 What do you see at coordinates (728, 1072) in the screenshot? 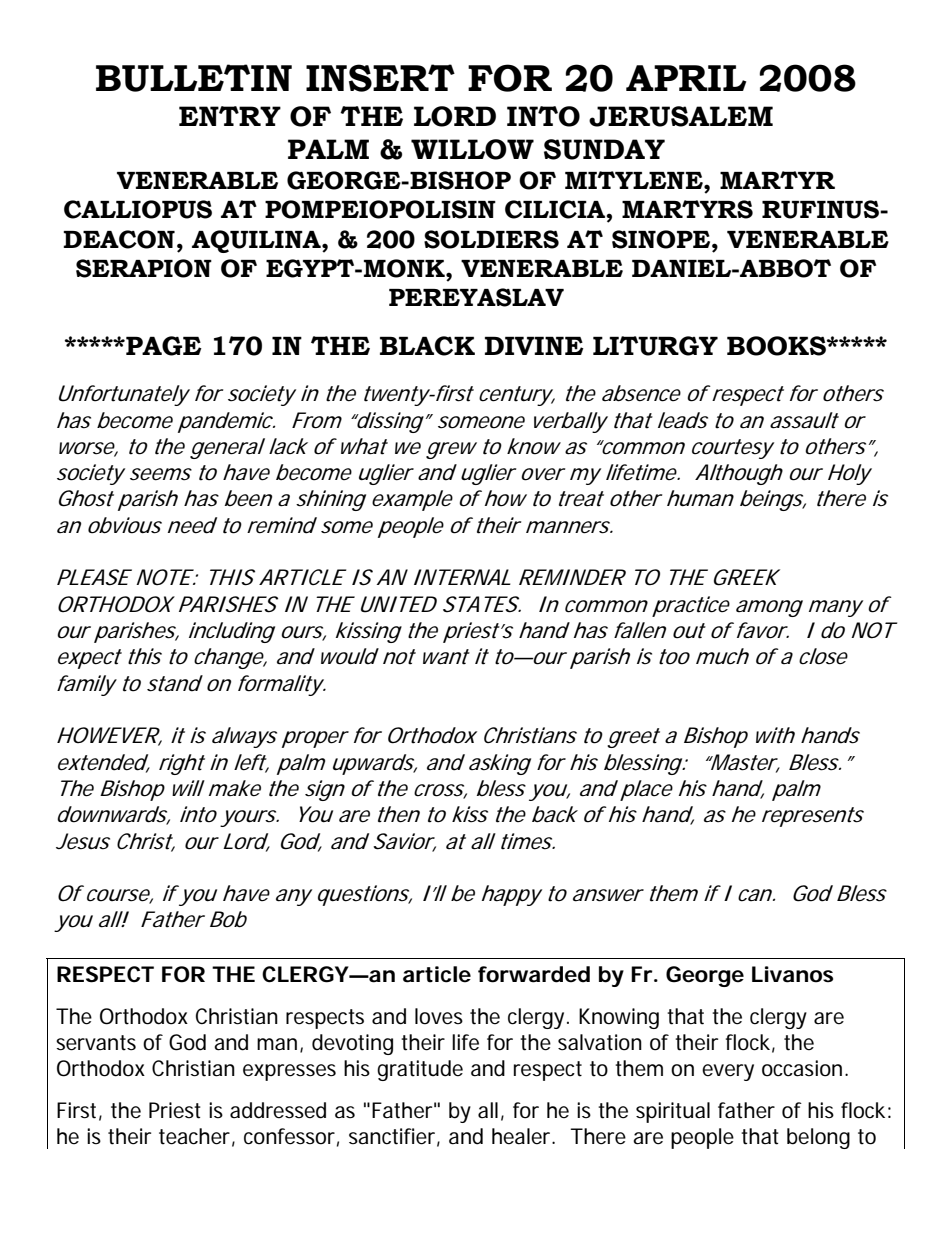
I see `every` at bounding box center [728, 1072].
